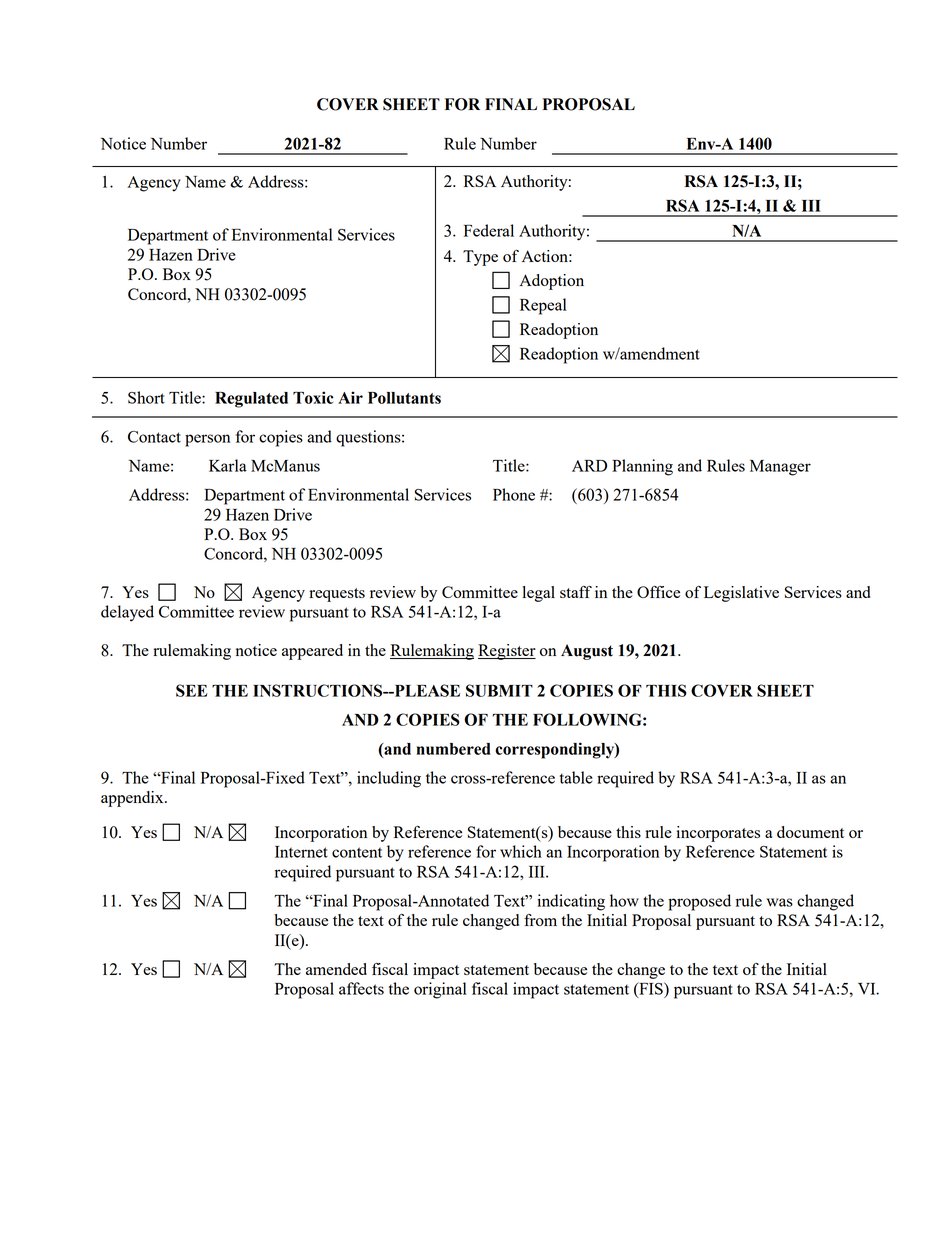 The width and height of the image is (952, 1233). What do you see at coordinates (207, 440) in the image?
I see `person` at bounding box center [207, 440].
